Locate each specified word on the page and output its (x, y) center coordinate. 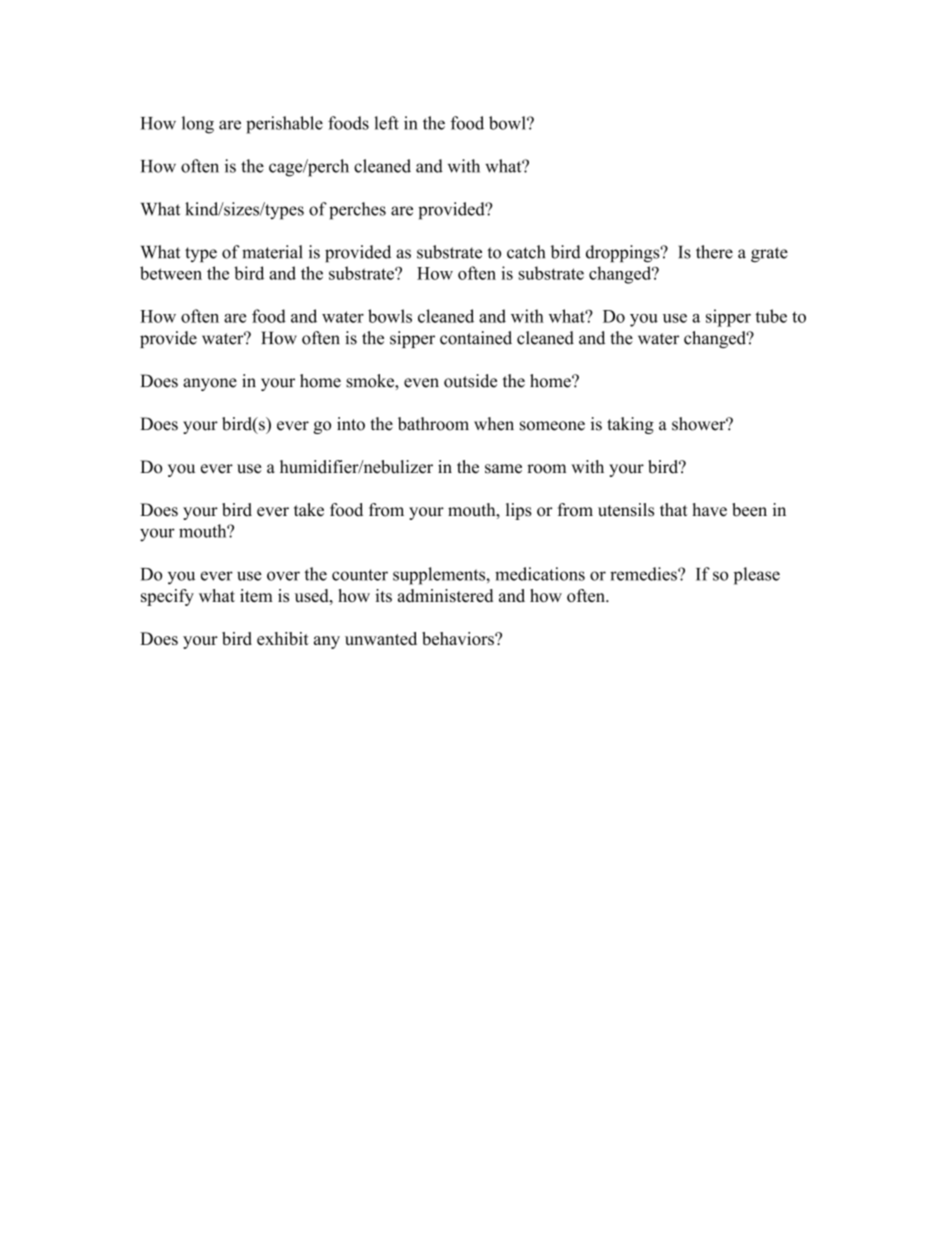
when (494, 424)
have (709, 510)
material (272, 252)
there (714, 252)
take (309, 510)
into (351, 424)
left (386, 123)
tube (771, 316)
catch (526, 252)
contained (476, 338)
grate (769, 255)
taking (630, 425)
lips (519, 511)
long (198, 125)
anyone (210, 384)
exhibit (283, 638)
